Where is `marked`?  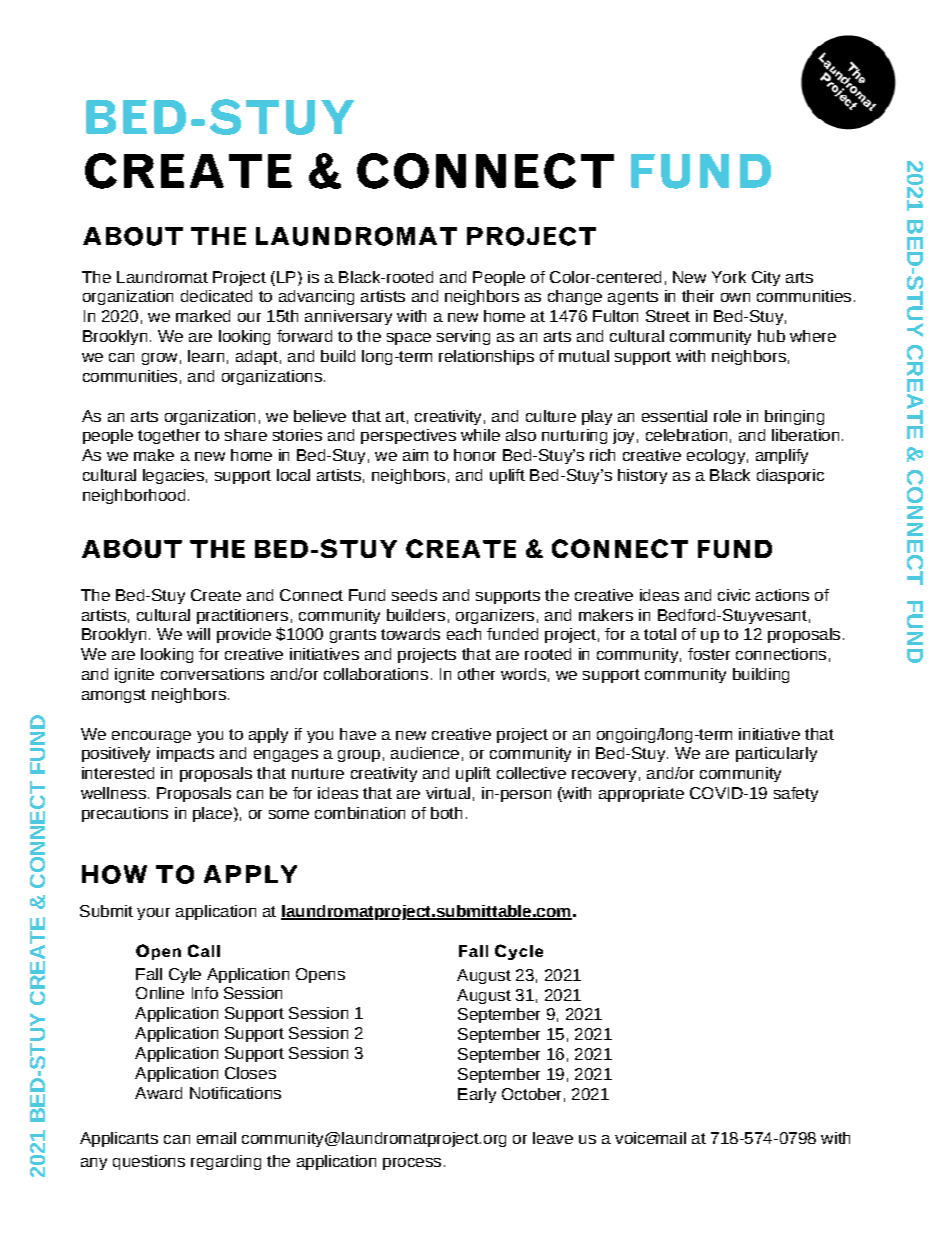 marked is located at coordinates (203, 316).
